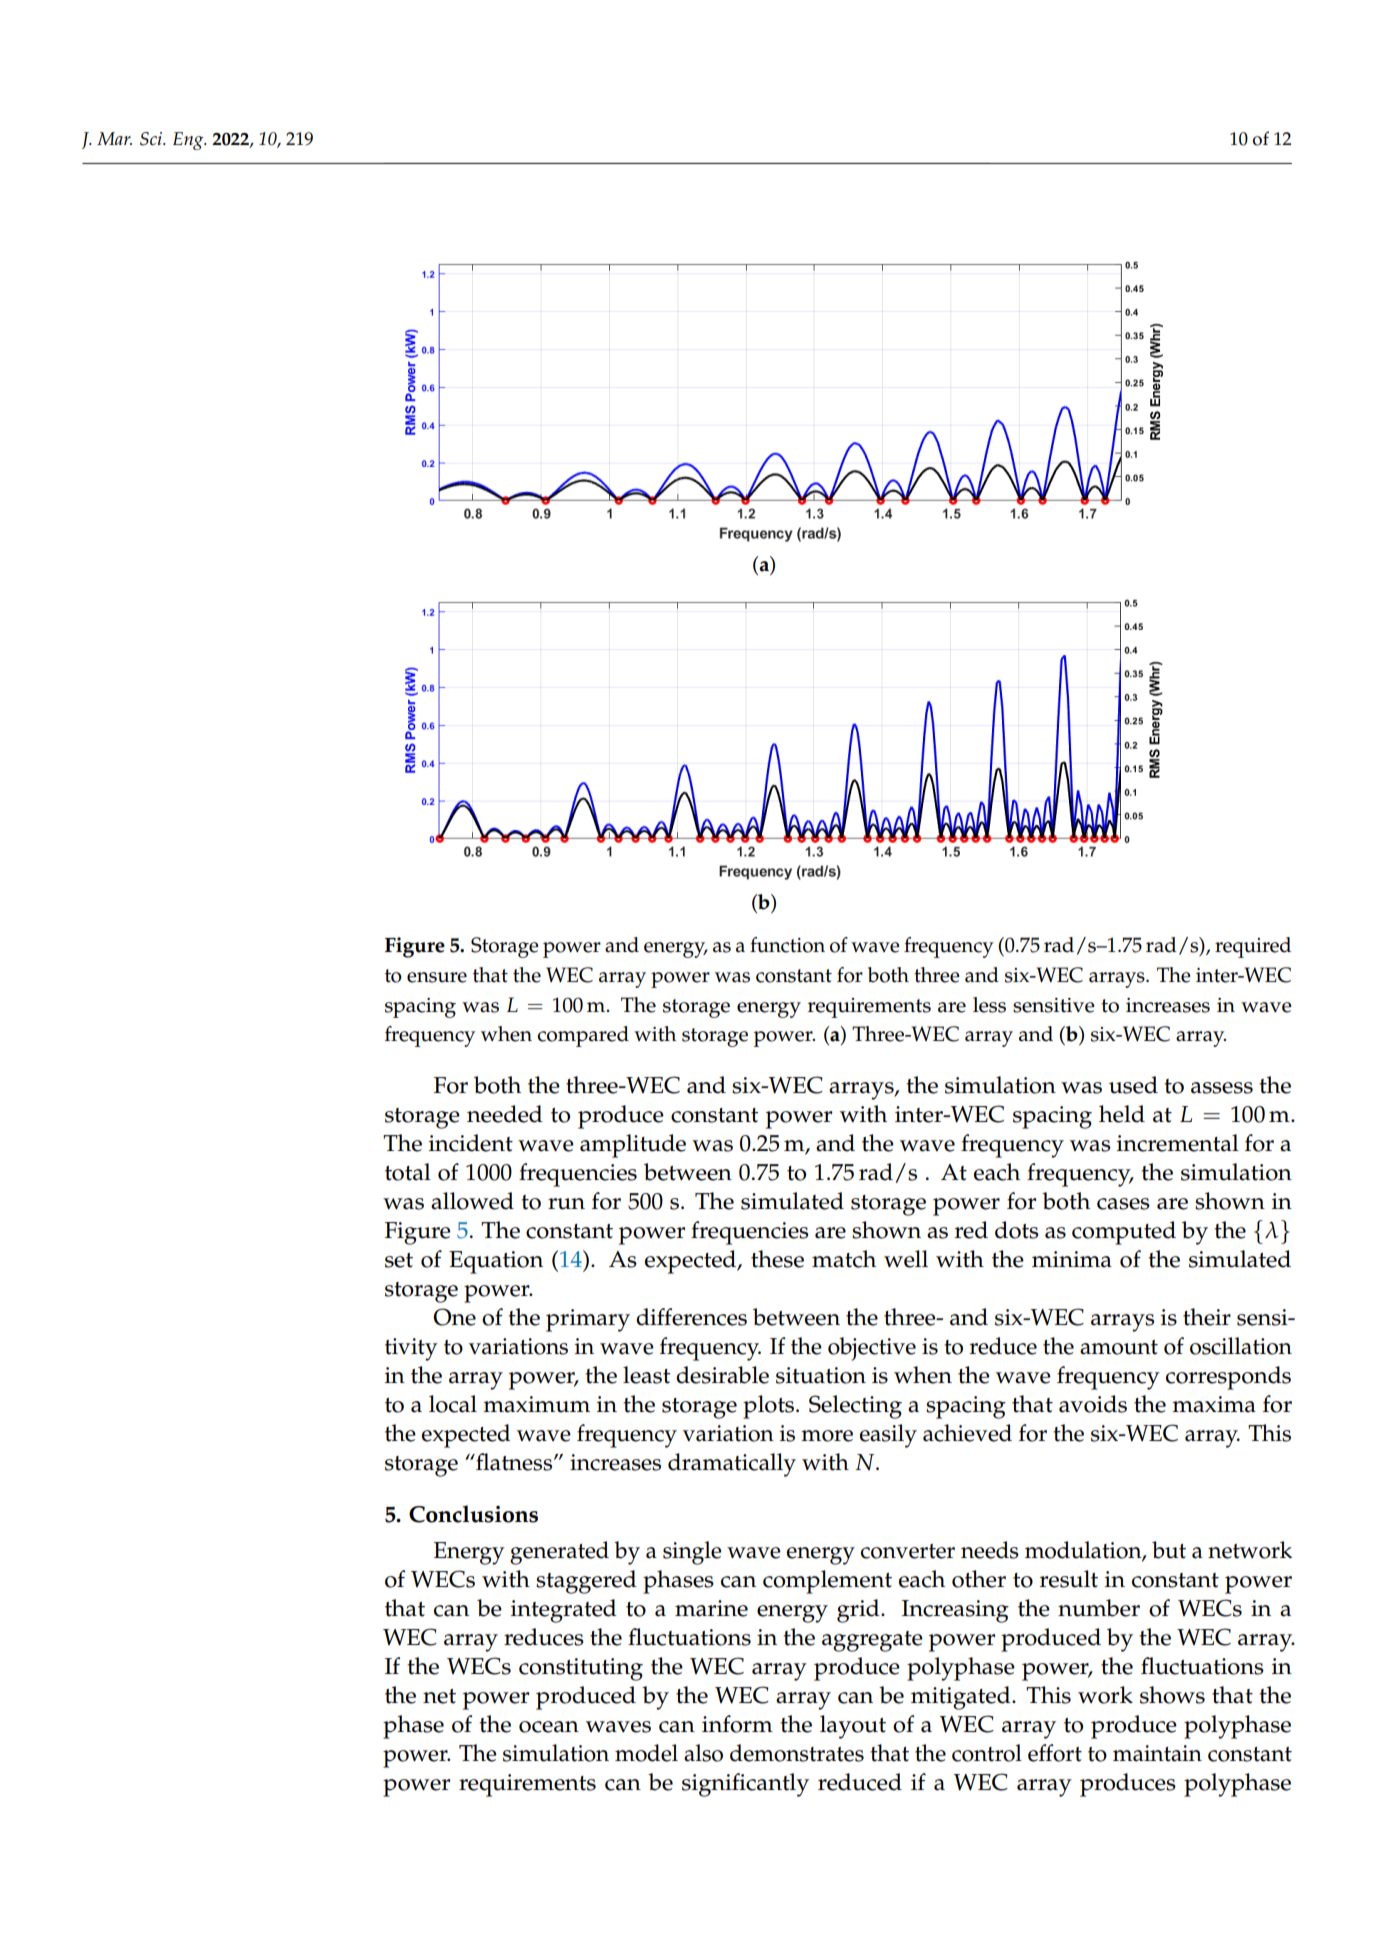 The image size is (1375, 1945). I want to click on Eng, so click(189, 141).
